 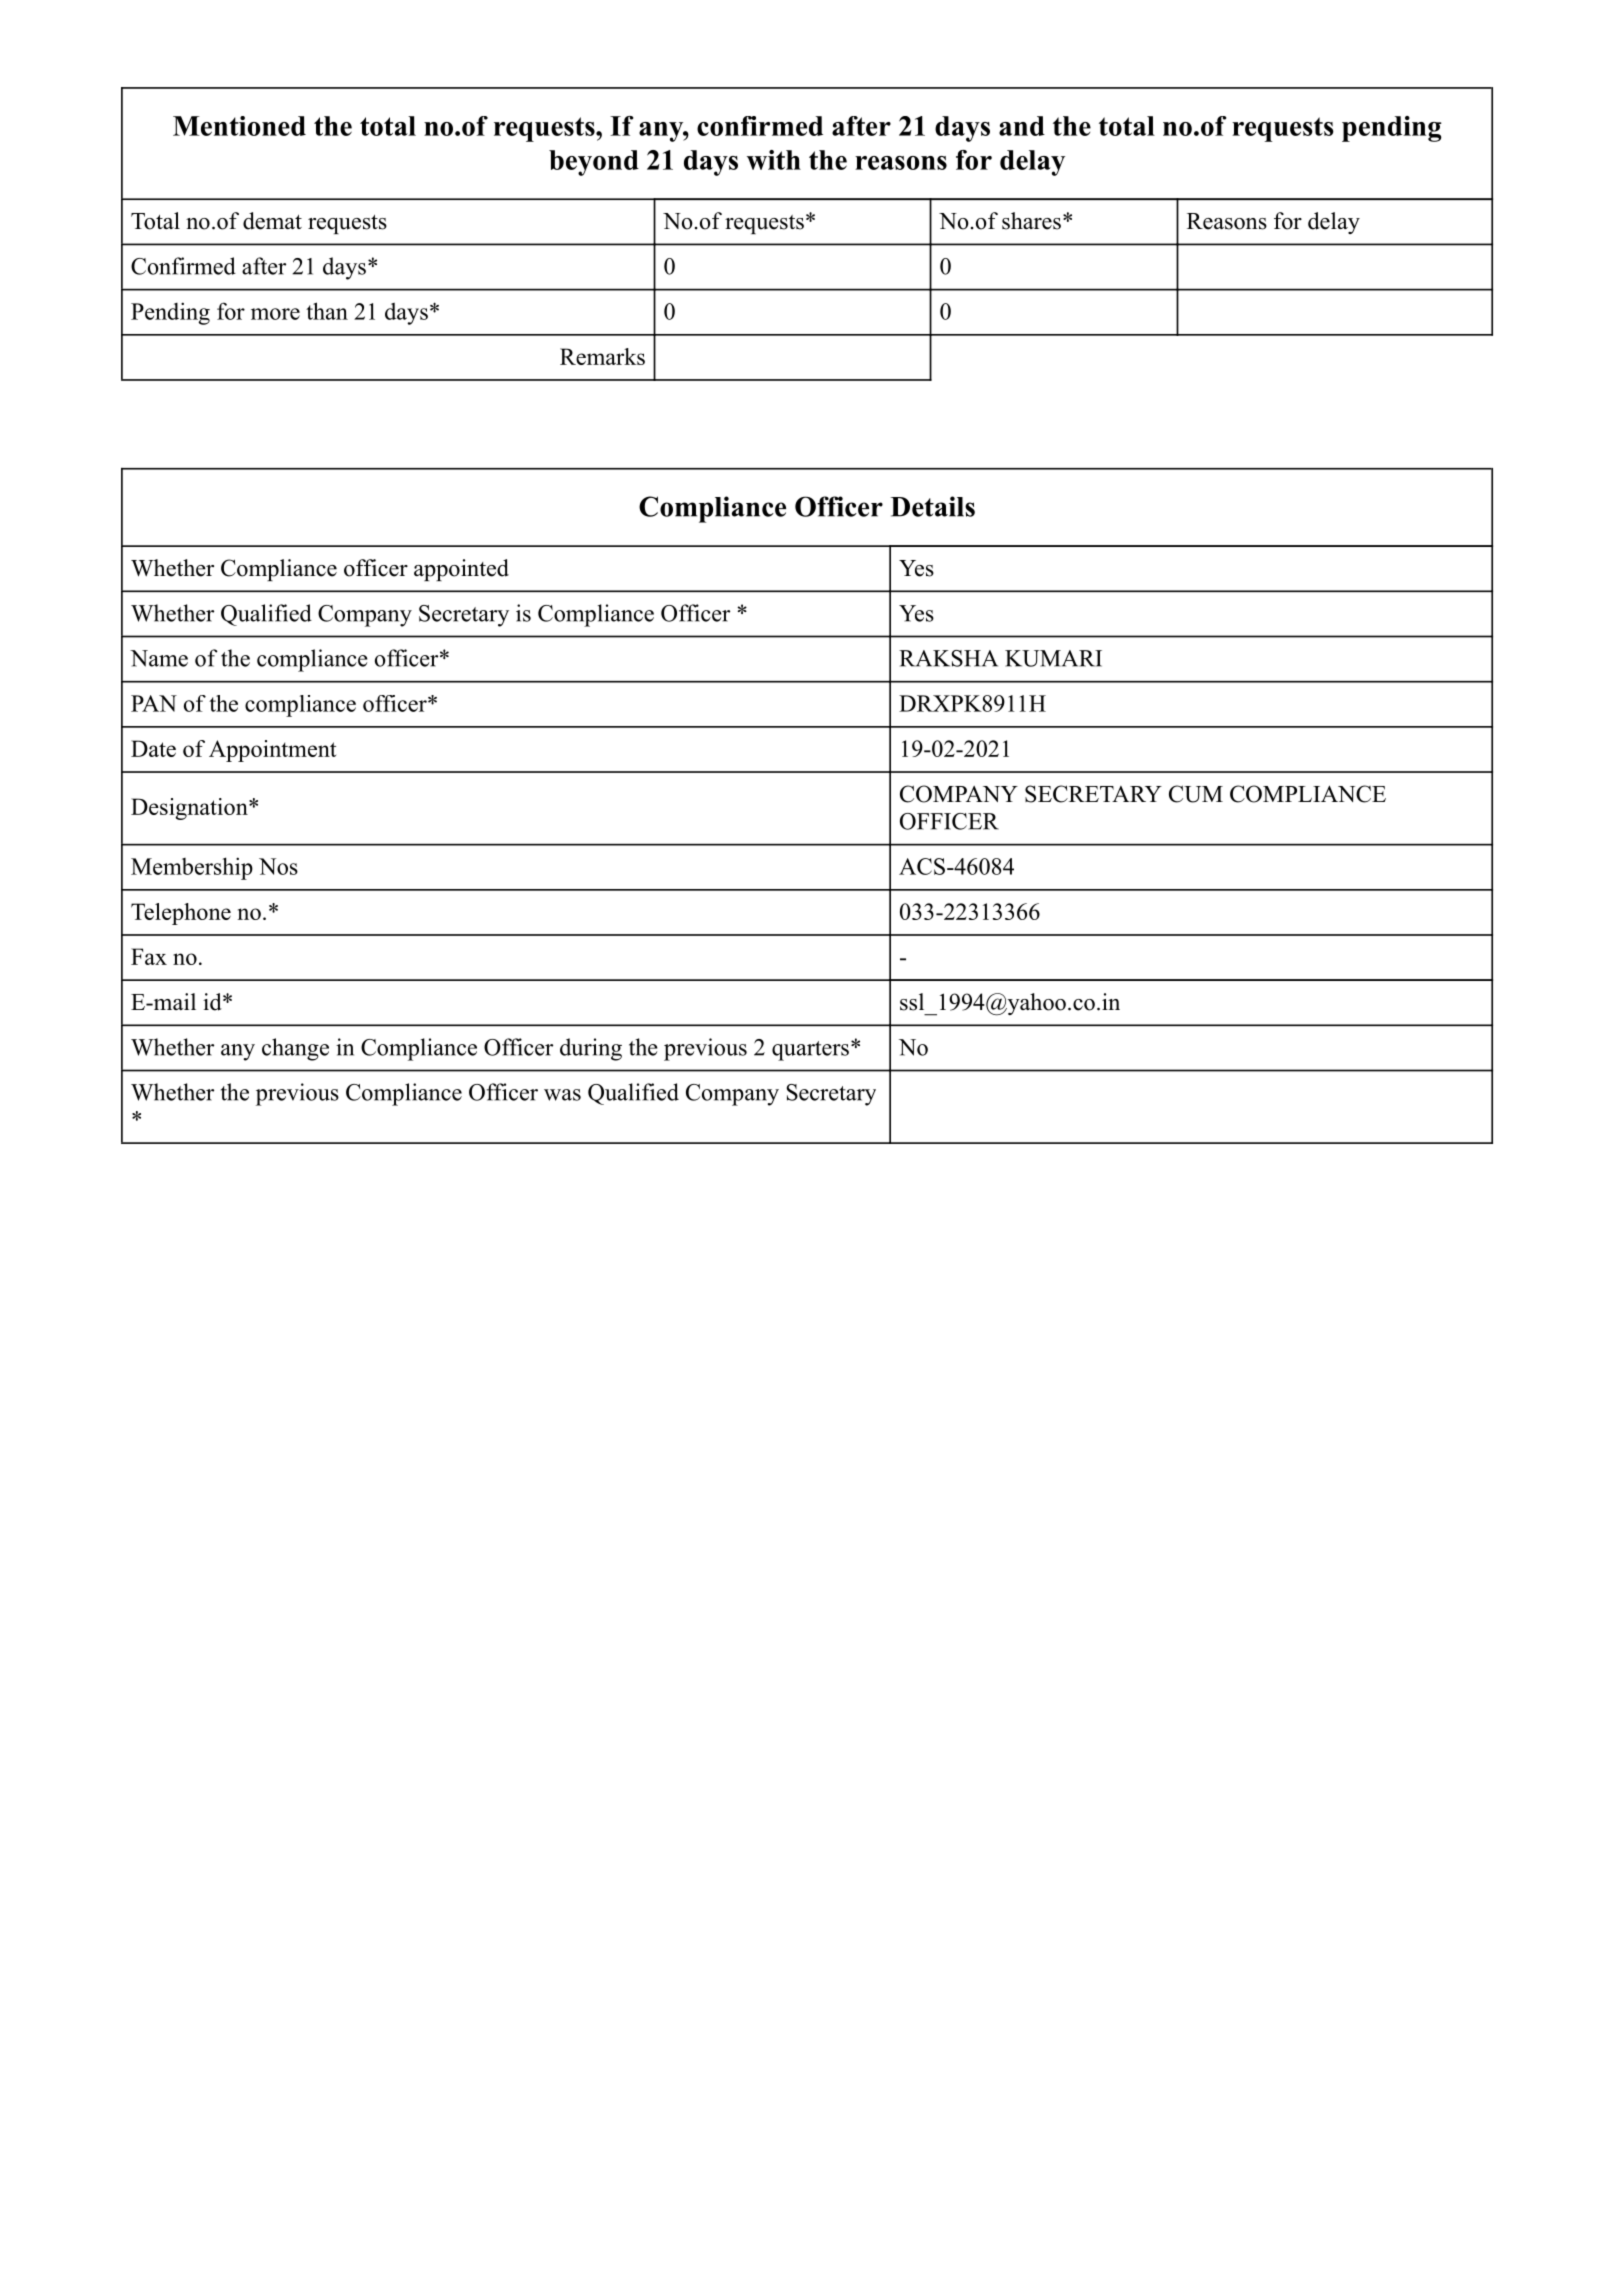 I want to click on beyond, so click(x=594, y=163).
